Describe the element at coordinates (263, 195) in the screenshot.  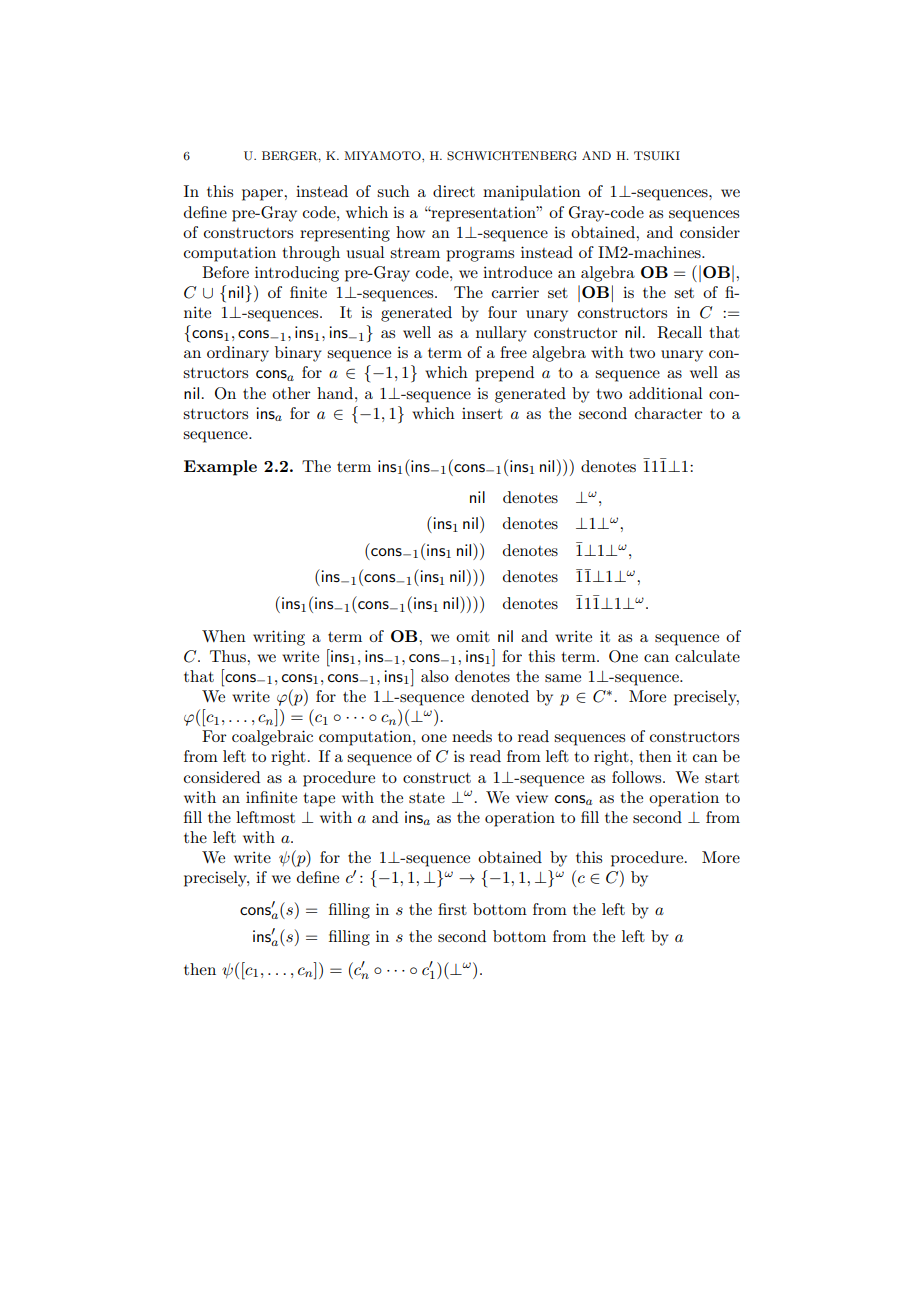
I see `paper` at that location.
